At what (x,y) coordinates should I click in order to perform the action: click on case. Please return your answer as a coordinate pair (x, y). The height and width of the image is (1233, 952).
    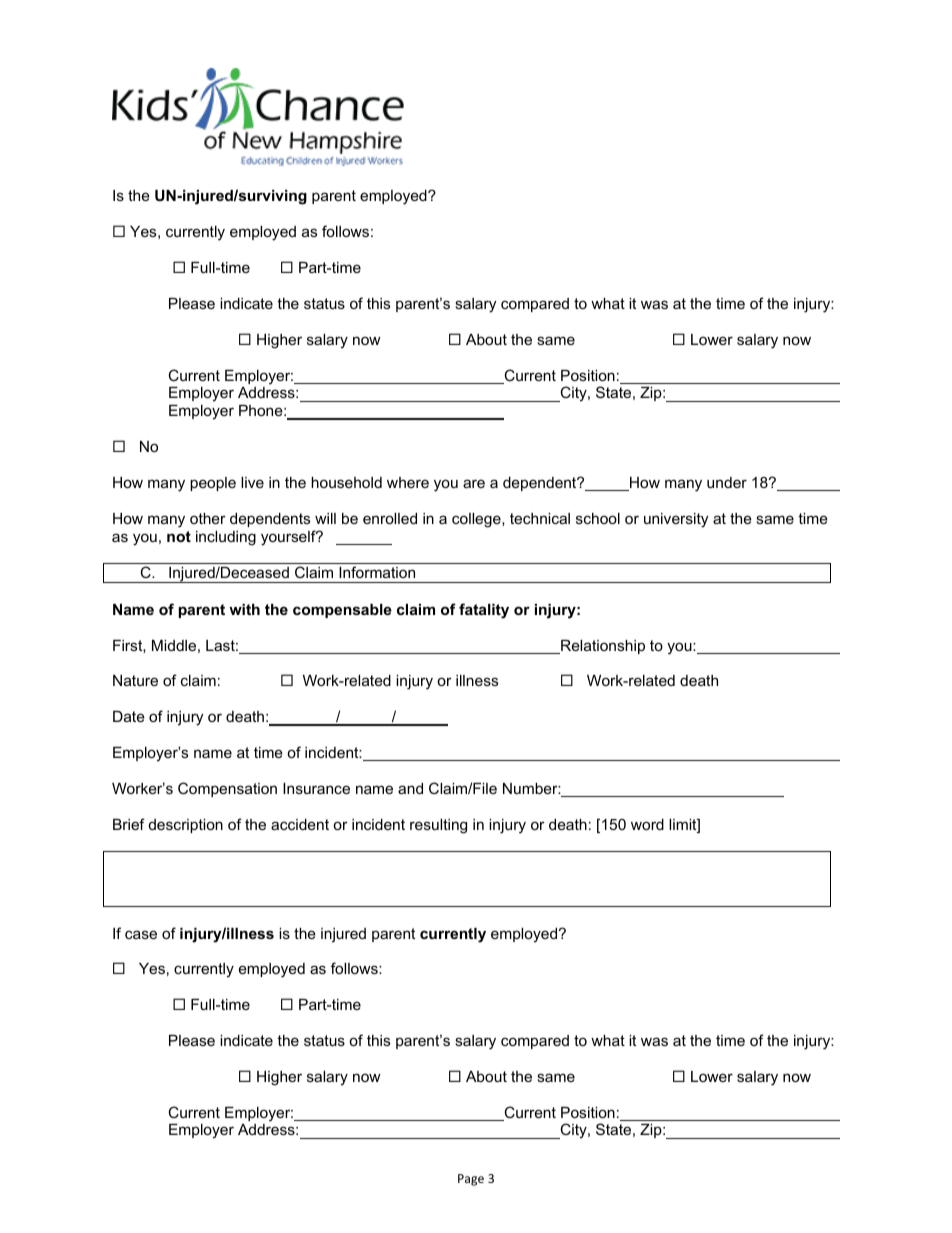
    Looking at the image, I should click on (141, 934).
